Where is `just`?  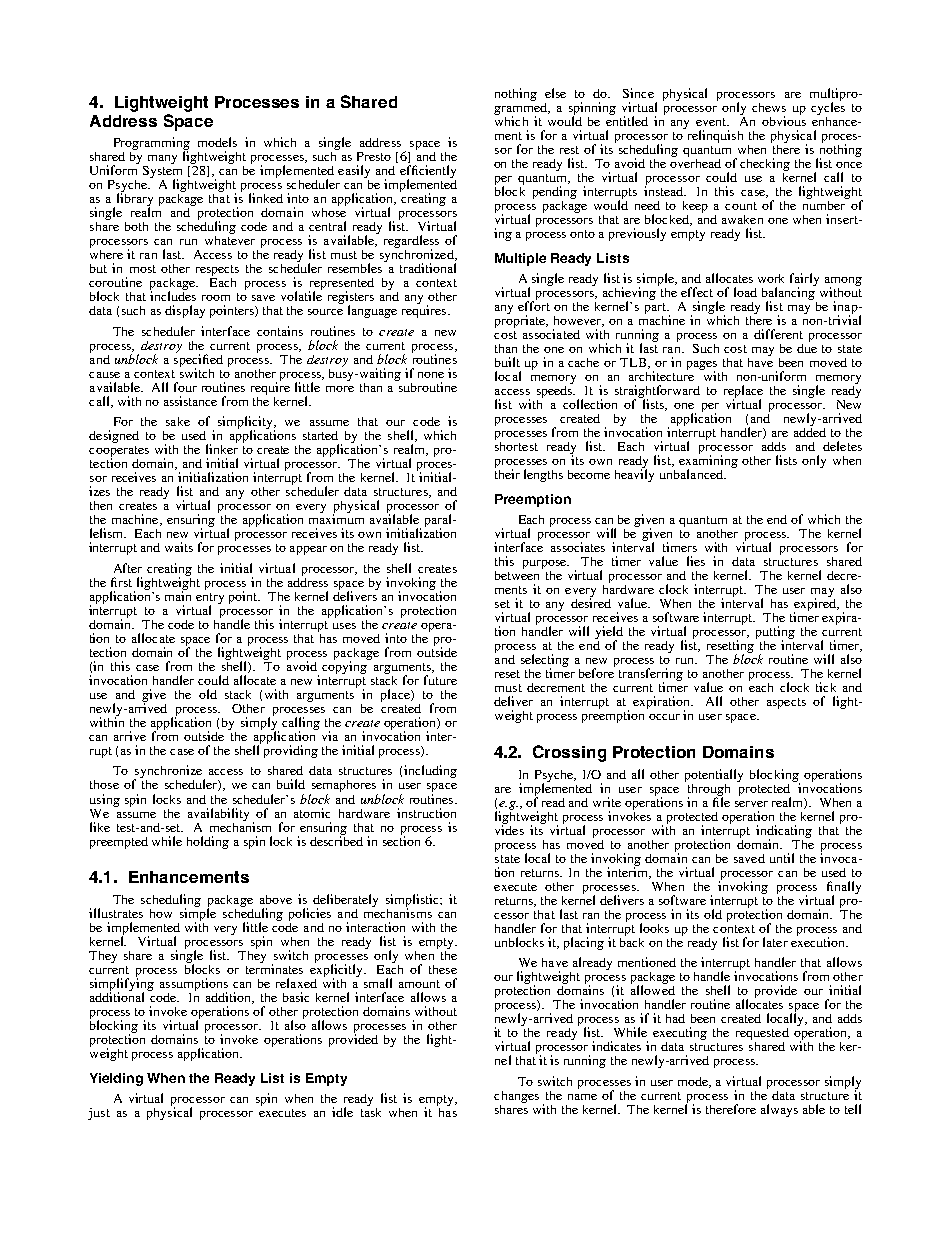 just is located at coordinates (99, 1114).
